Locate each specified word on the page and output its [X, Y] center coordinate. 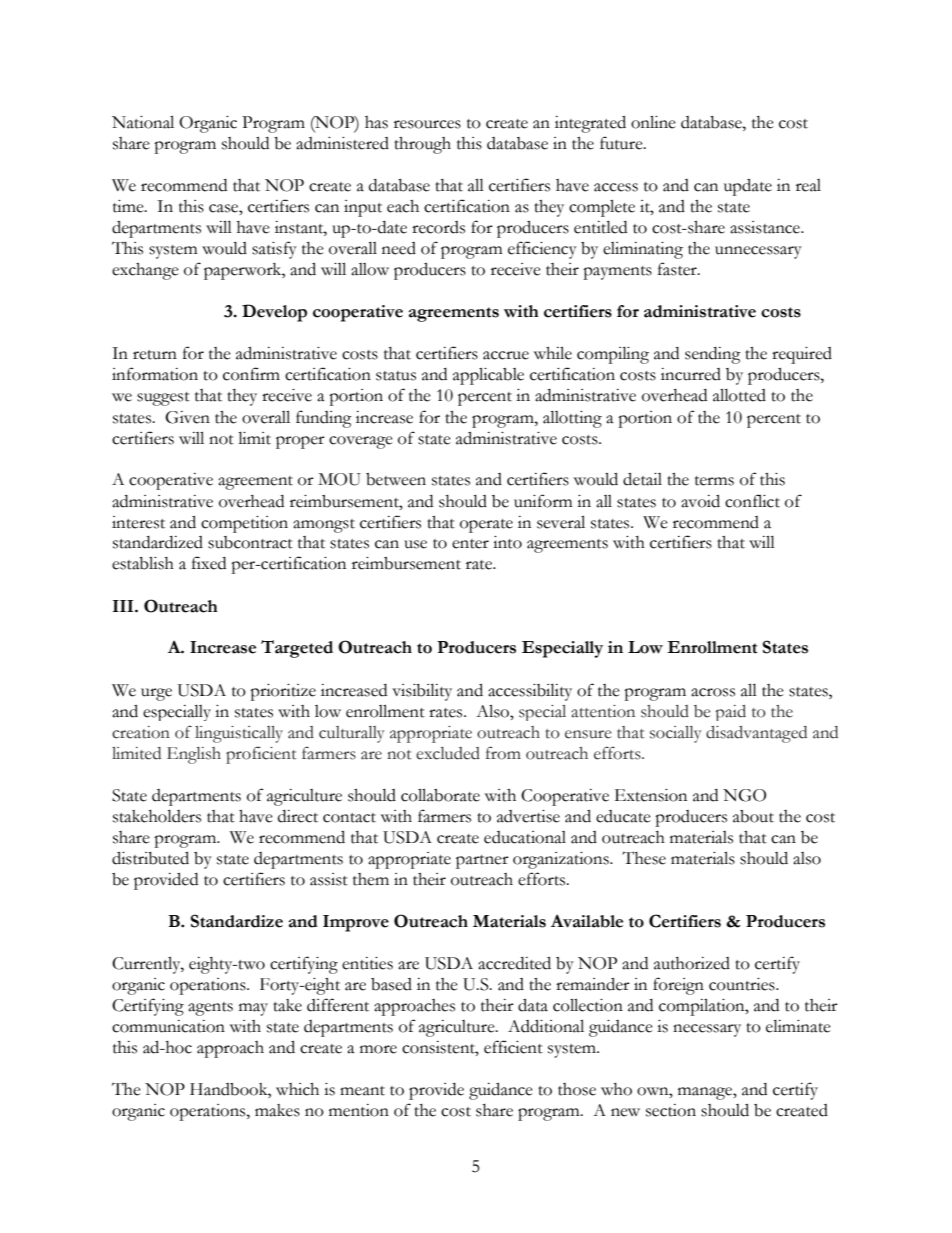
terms [714, 481]
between [396, 479]
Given [187, 417]
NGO [744, 795]
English [194, 755]
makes [277, 1110]
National [143, 122]
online [653, 122]
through [422, 145]
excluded [448, 753]
